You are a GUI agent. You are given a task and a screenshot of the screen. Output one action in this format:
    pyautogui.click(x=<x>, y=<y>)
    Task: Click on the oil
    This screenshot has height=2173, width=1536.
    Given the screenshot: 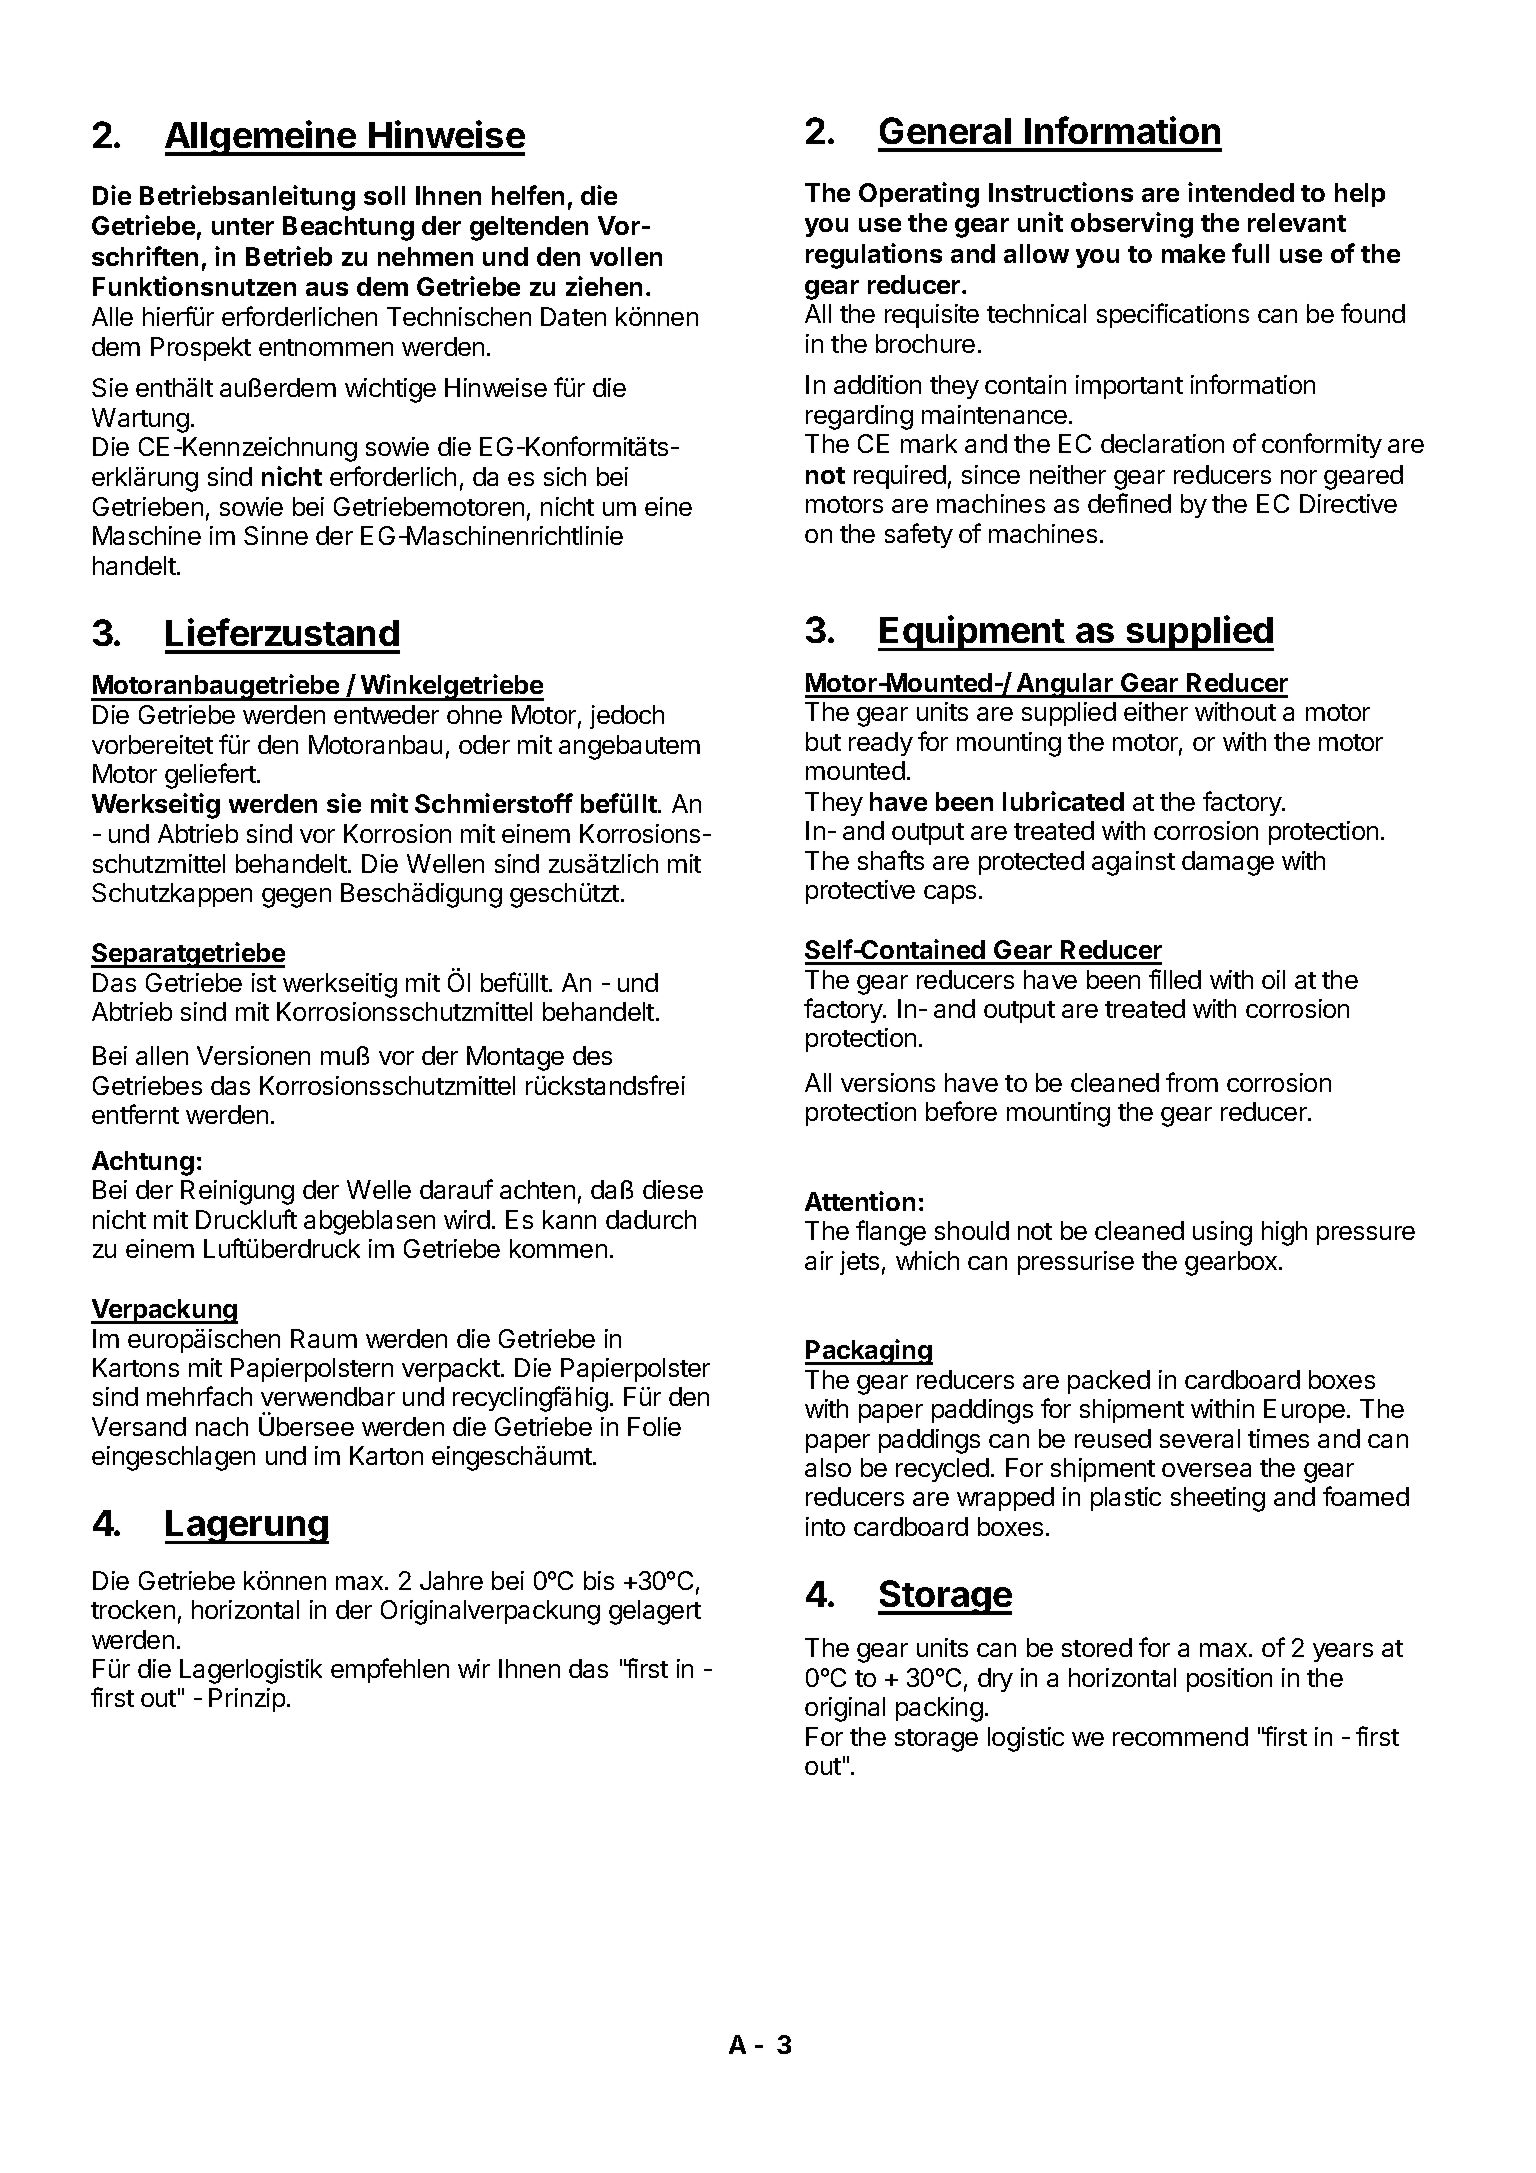 What is the action you would take?
    pyautogui.click(x=1273, y=979)
